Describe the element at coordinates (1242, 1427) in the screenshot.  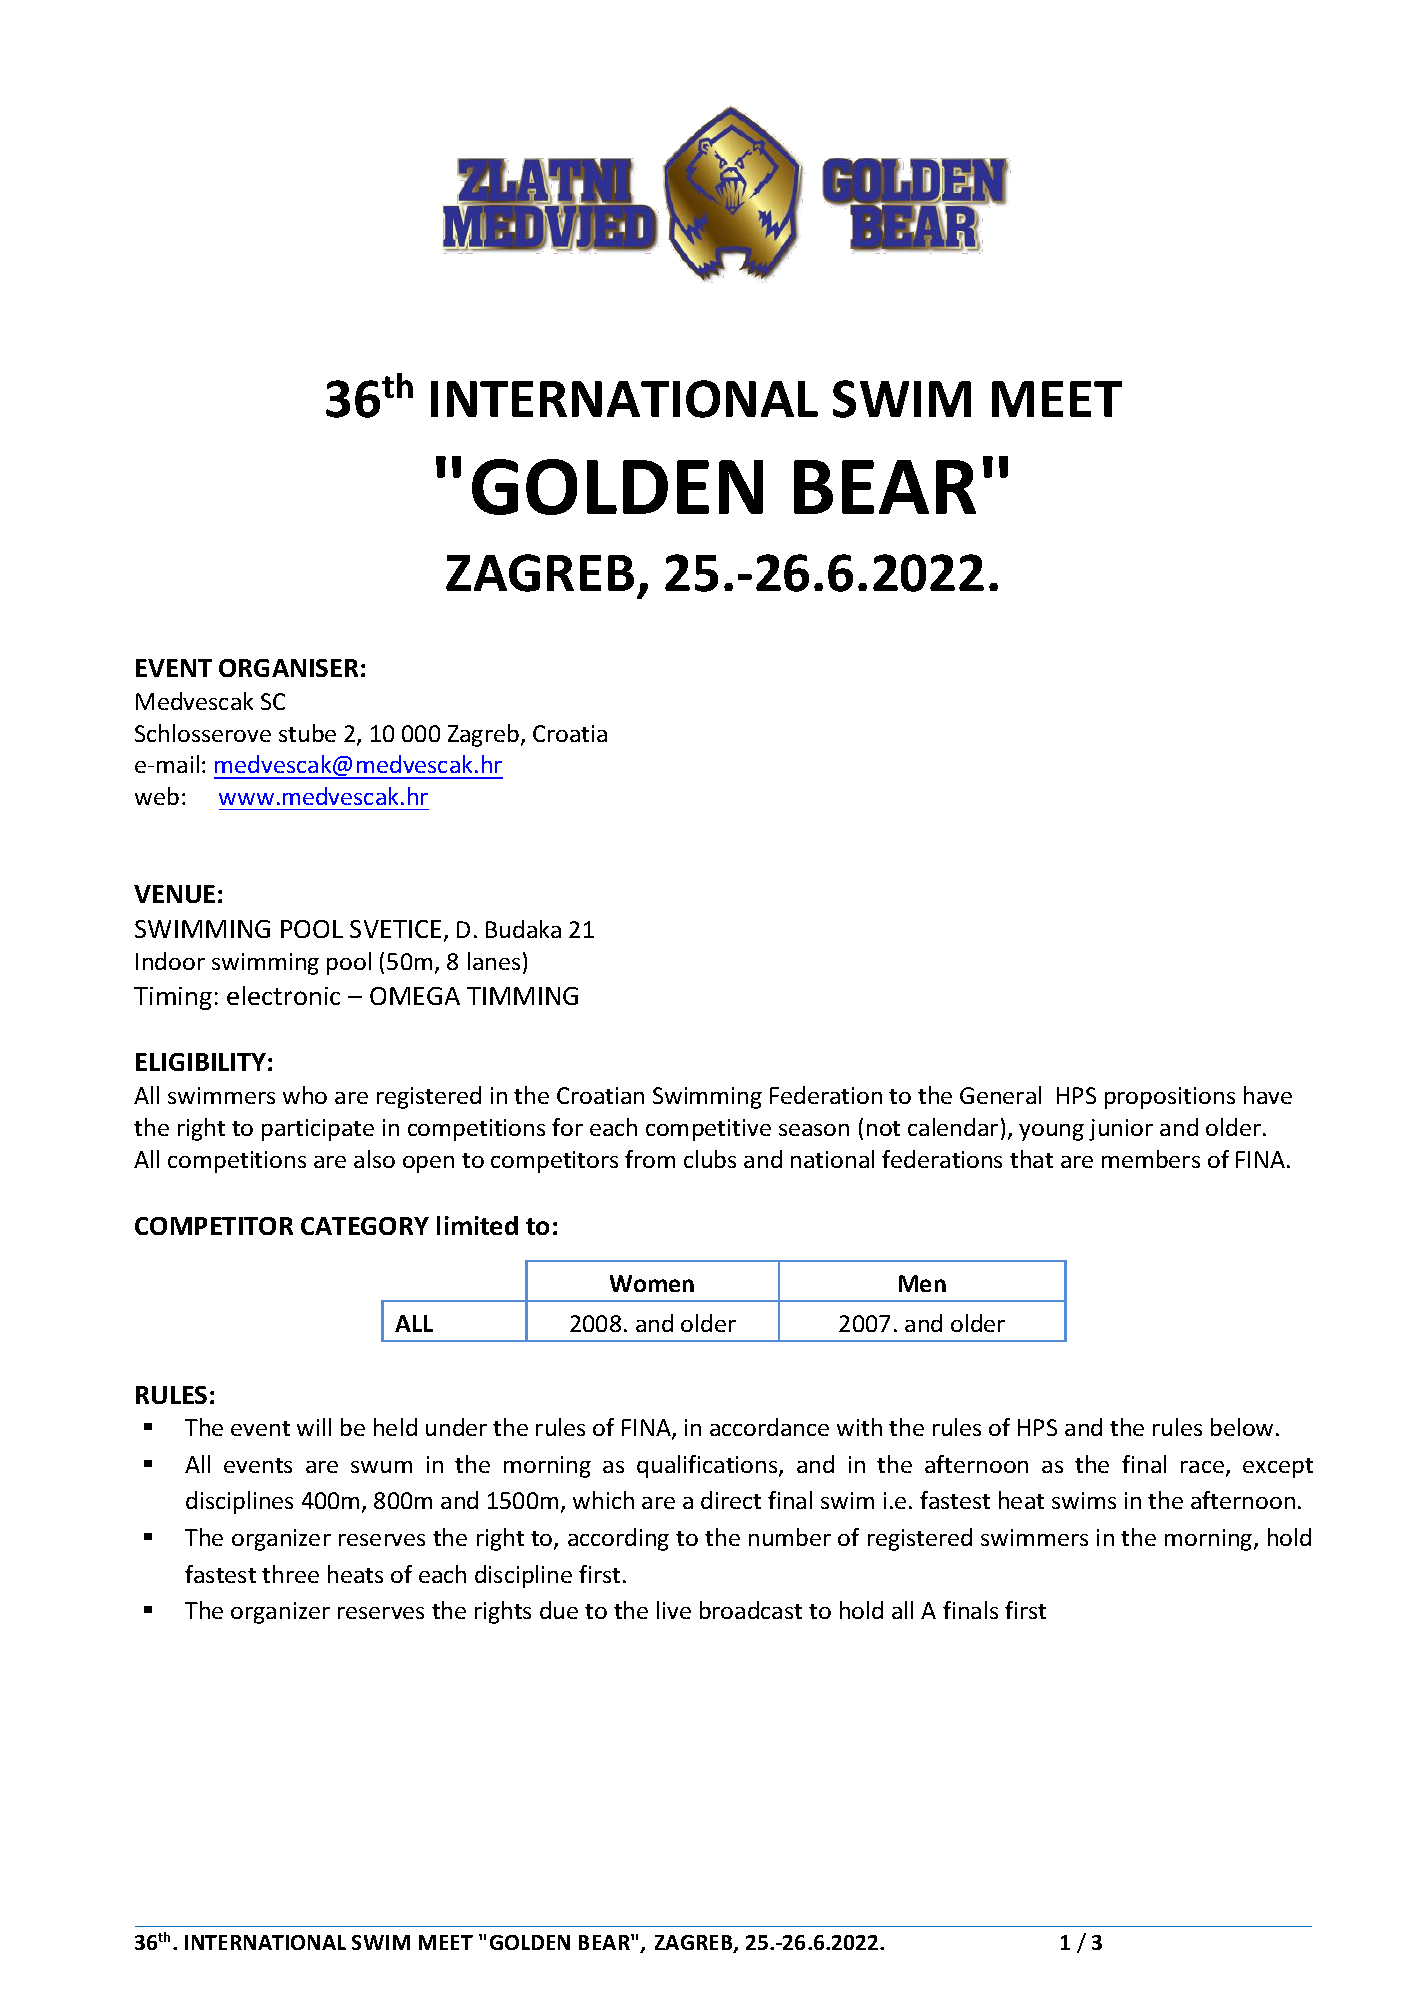
I see `below` at that location.
